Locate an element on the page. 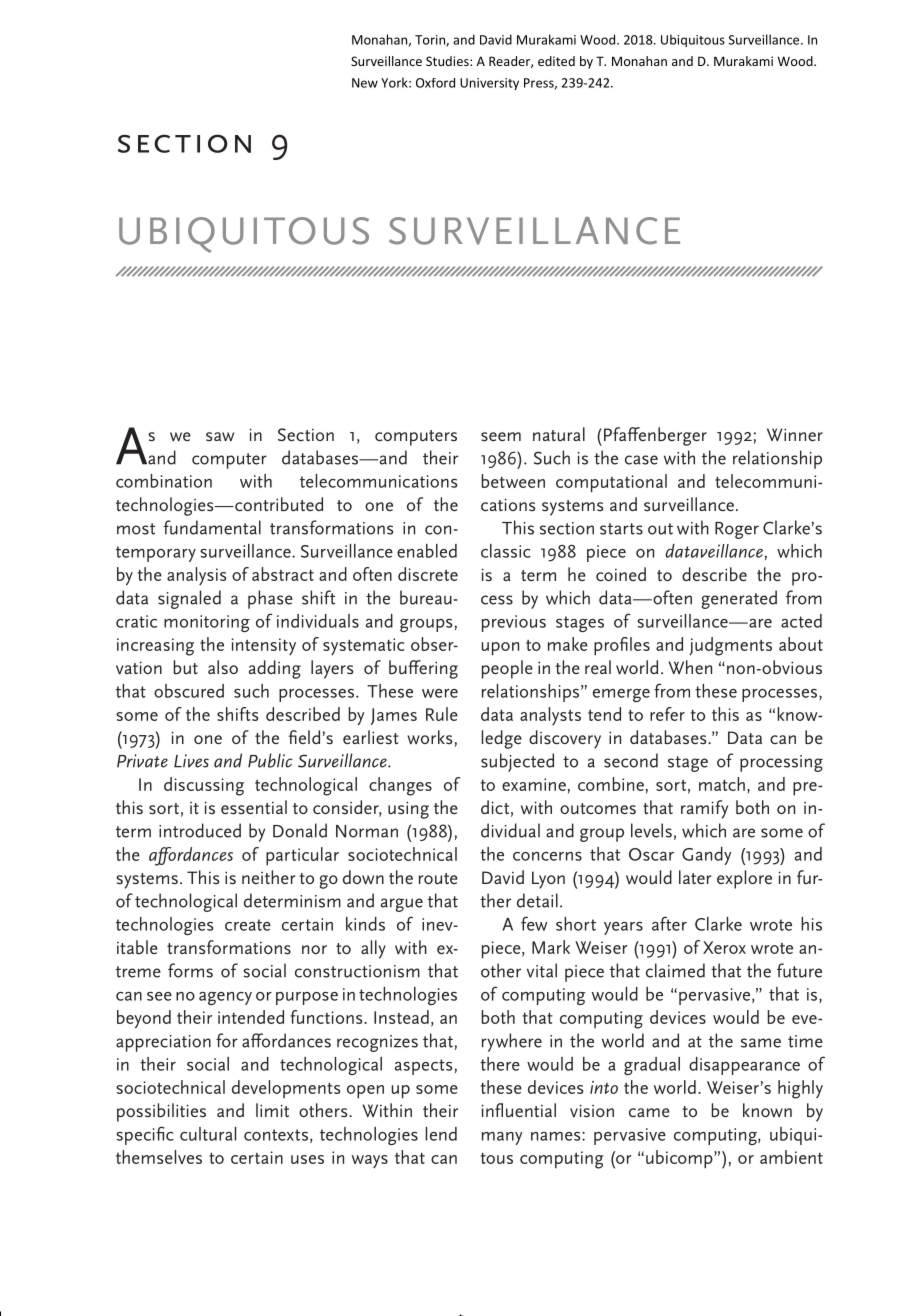 The width and height of the page is (921, 1316). claimed is located at coordinates (675, 970).
